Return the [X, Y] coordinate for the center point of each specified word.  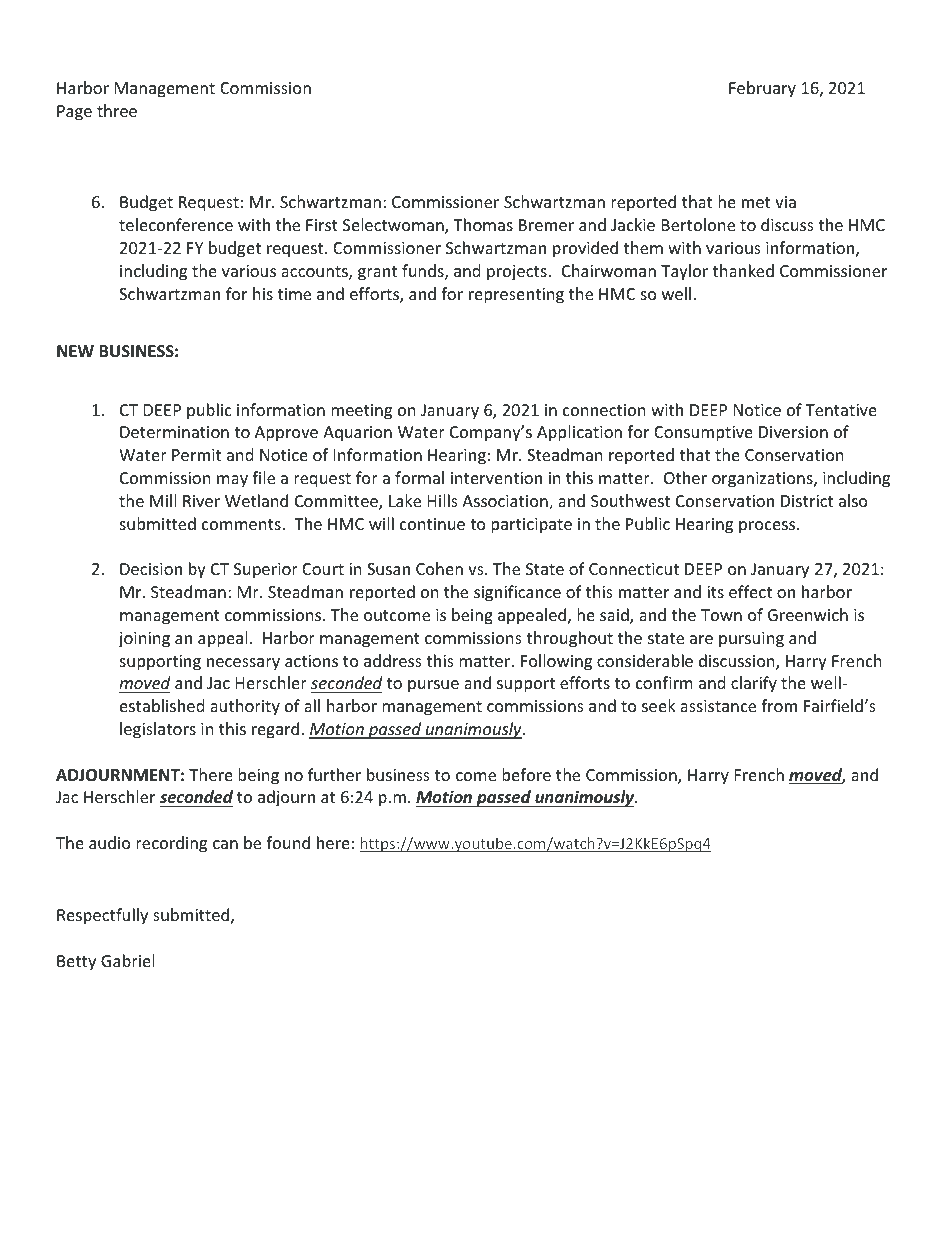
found [288, 842]
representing [516, 296]
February [762, 89]
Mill [163, 500]
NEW [75, 351]
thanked [743, 270]
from [779, 705]
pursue [433, 686]
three [117, 110]
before [526, 774]
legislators [158, 730]
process [768, 527]
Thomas [483, 224]
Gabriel [127, 960]
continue [432, 524]
